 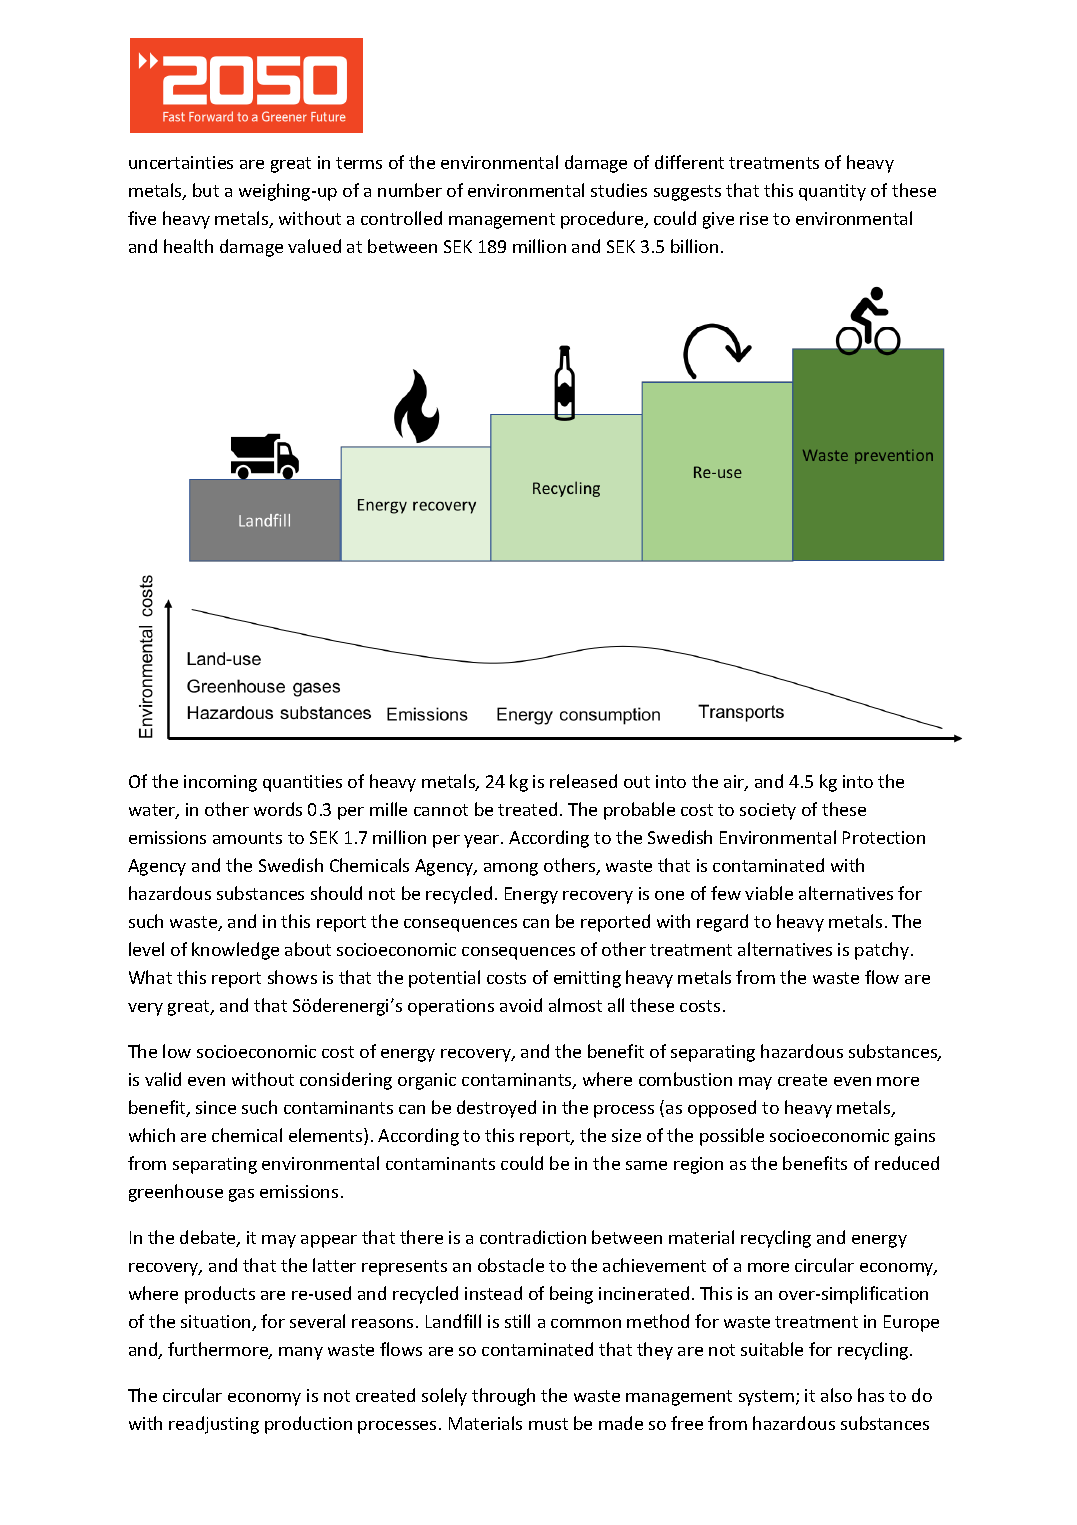 I want to click on society, so click(x=768, y=811).
